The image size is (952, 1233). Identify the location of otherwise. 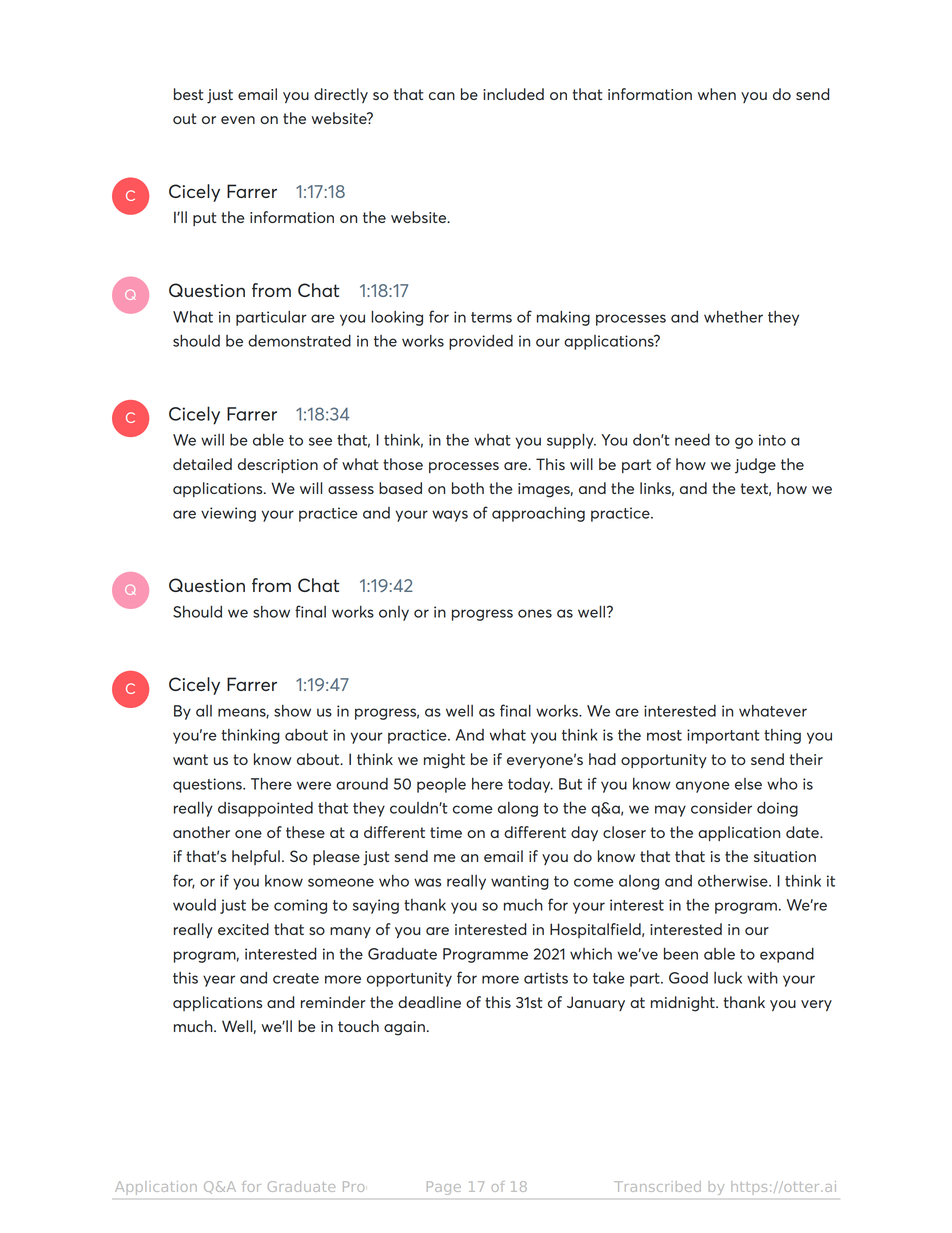
(734, 880).
